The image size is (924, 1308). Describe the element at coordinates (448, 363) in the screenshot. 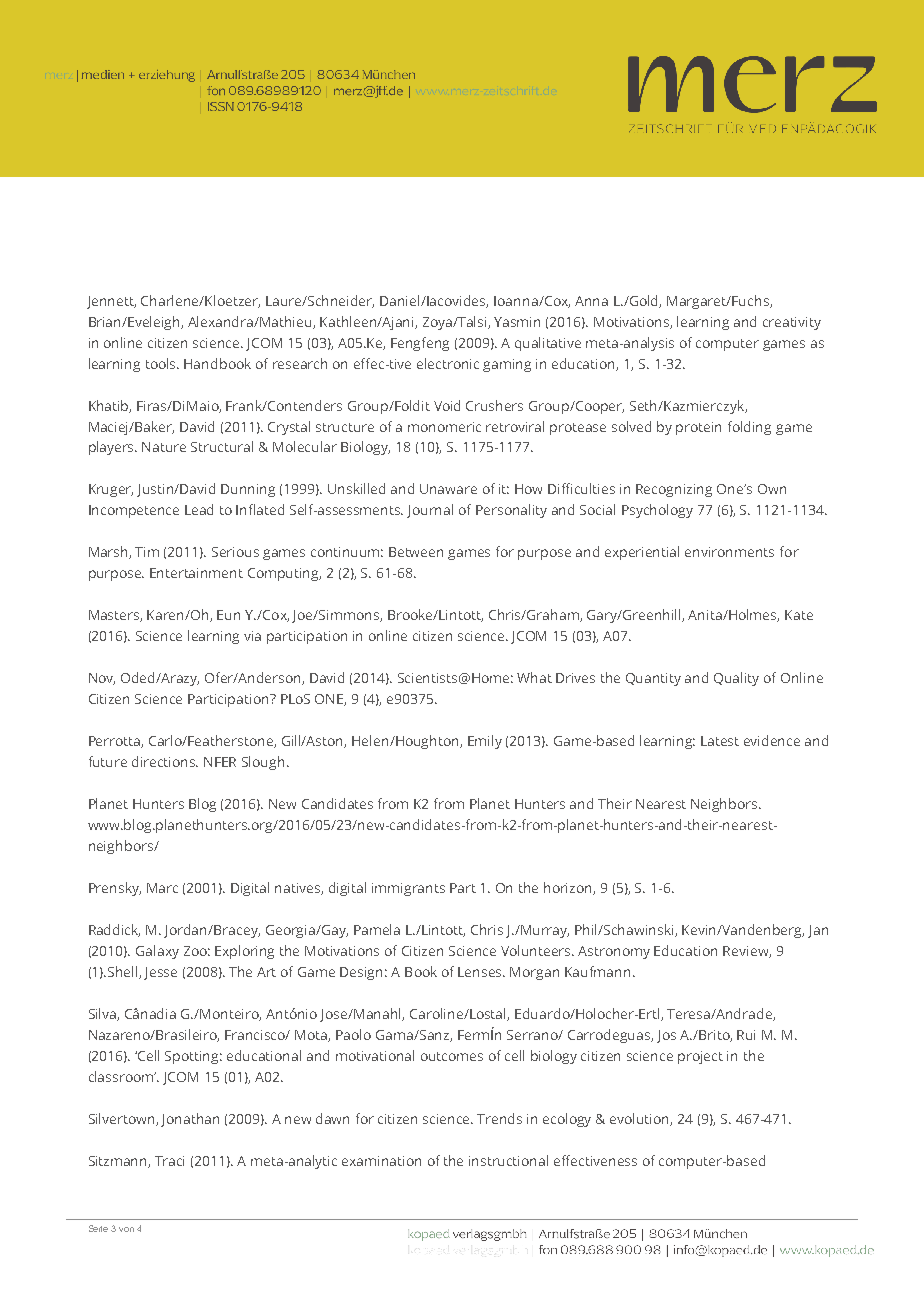

I see `electronic` at that location.
